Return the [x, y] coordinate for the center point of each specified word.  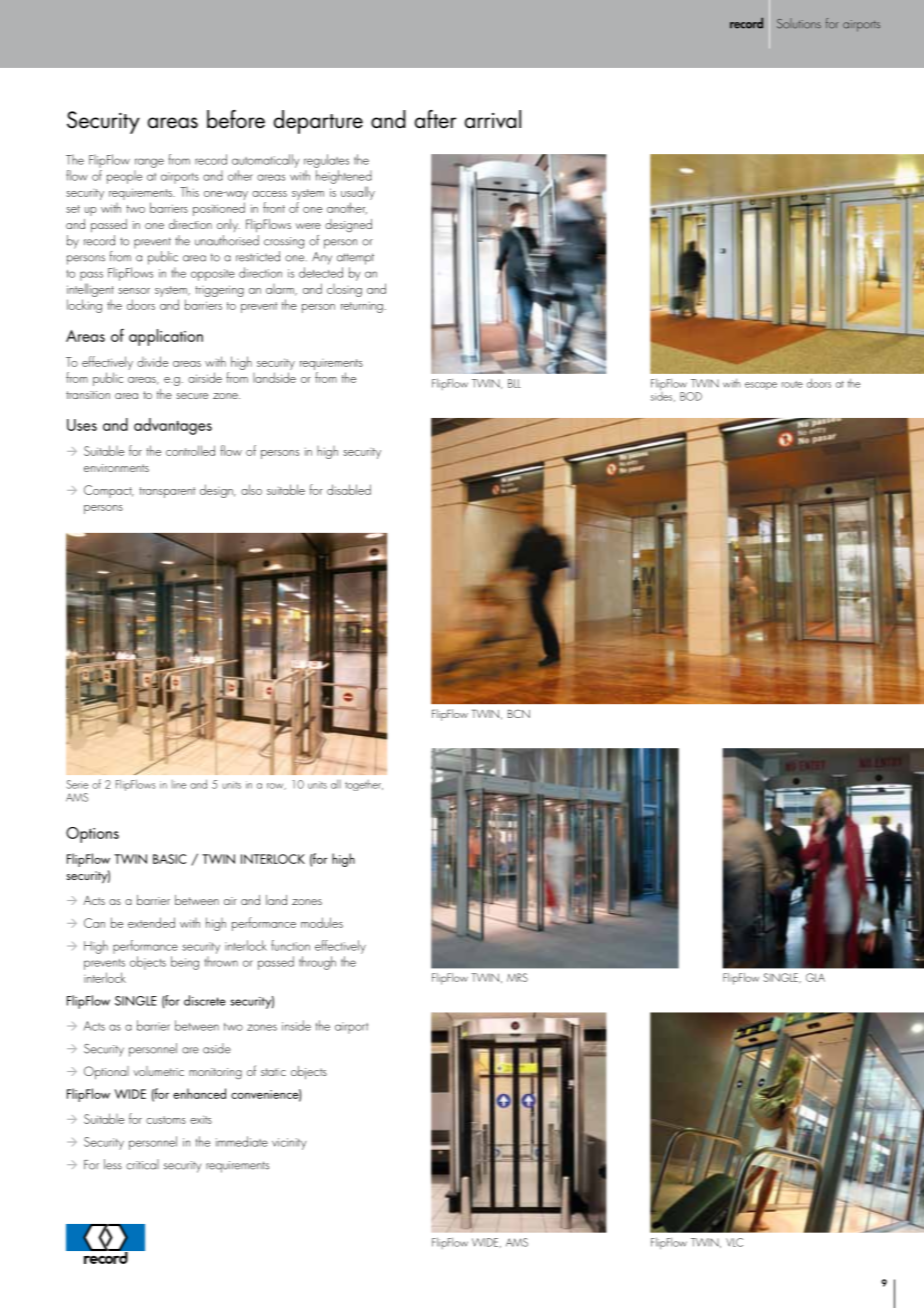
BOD [691, 396]
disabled [349, 489]
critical [142, 1164]
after [435, 119]
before [236, 119]
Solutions [799, 23]
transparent [167, 492]
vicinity [289, 1144]
